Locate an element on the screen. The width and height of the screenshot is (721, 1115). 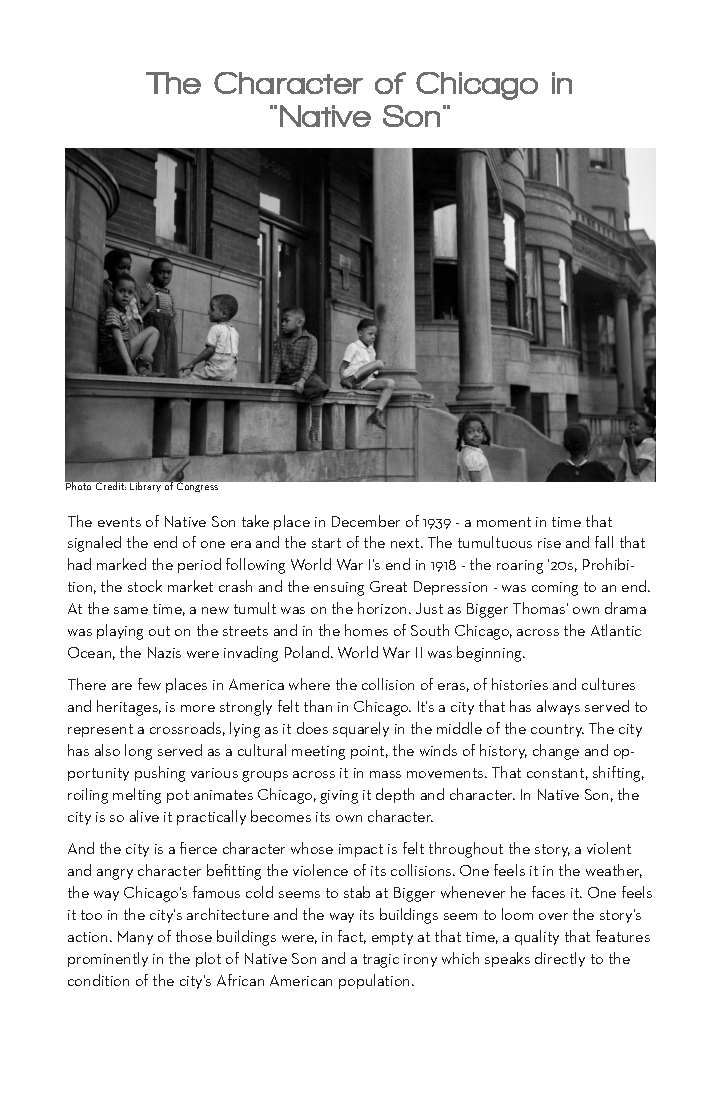
meeting is located at coordinates (318, 753).
